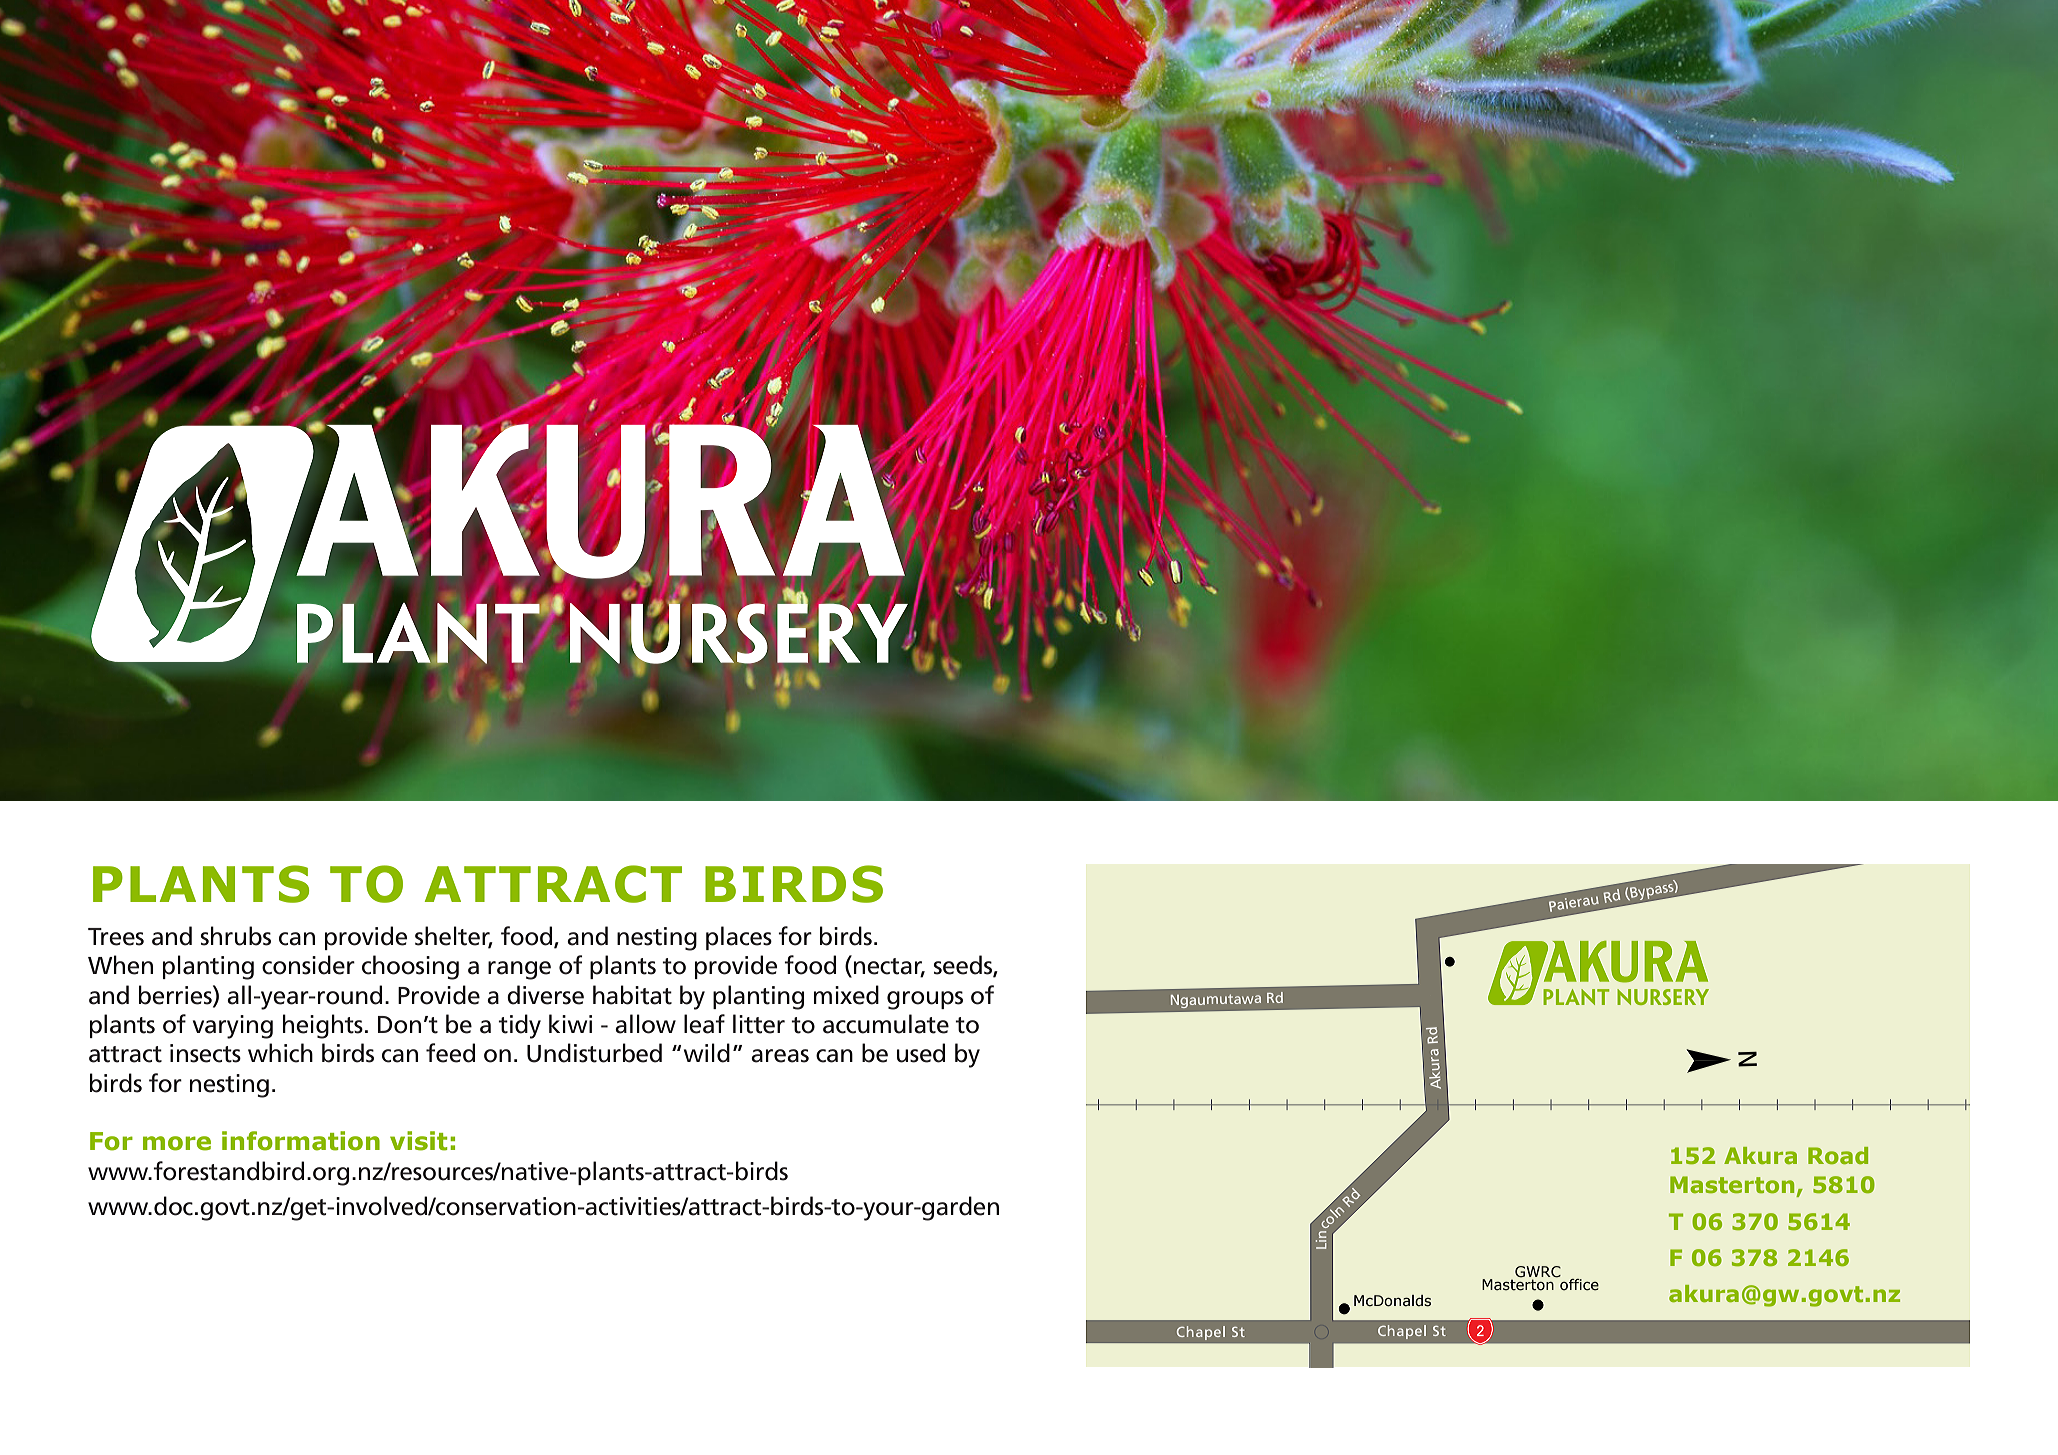  What do you see at coordinates (177, 1143) in the image?
I see `more` at bounding box center [177, 1143].
